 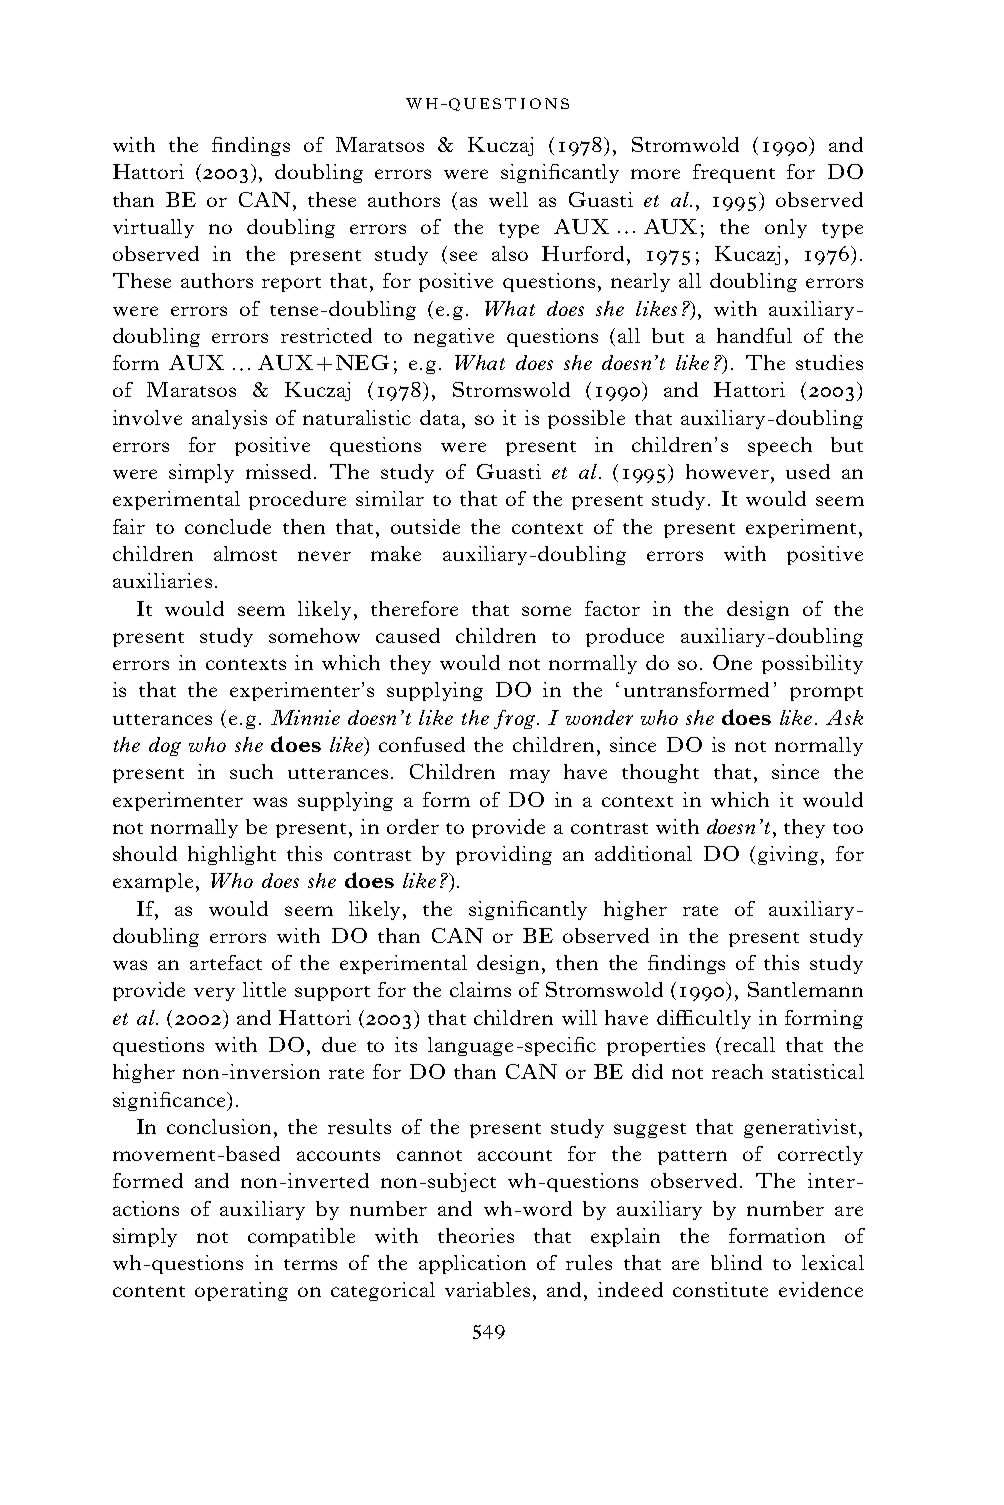 What do you see at coordinates (727, 471) in the page?
I see `however` at bounding box center [727, 471].
